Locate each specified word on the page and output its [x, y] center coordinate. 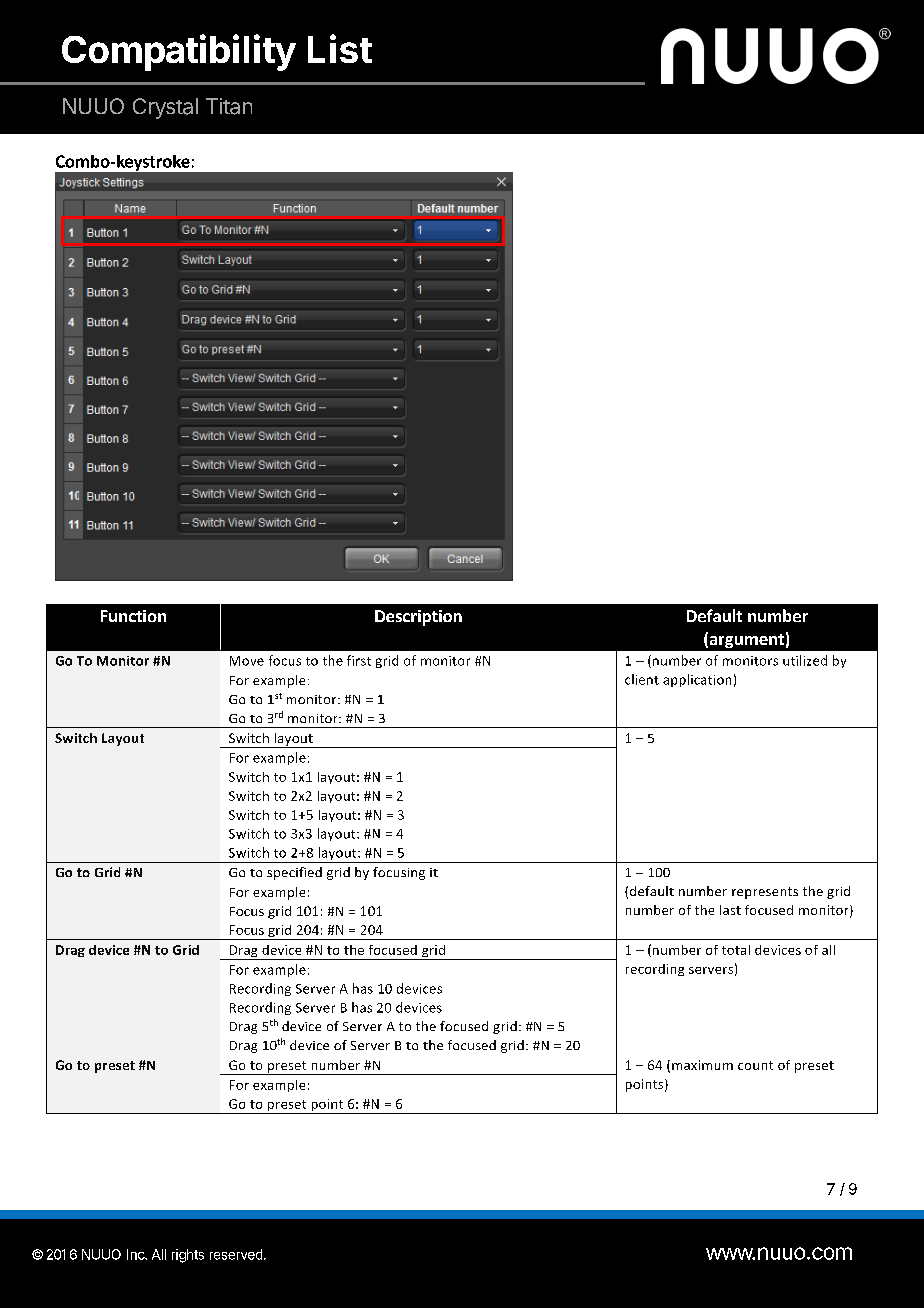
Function [133, 616]
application [697, 680]
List [340, 48]
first [359, 660]
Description [418, 618]
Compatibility [179, 52]
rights [188, 1256]
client [642, 679]
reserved [236, 1254]
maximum [702, 1065]
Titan [229, 106]
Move [247, 661]
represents [765, 893]
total [736, 950]
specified [294, 873]
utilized [805, 660]
